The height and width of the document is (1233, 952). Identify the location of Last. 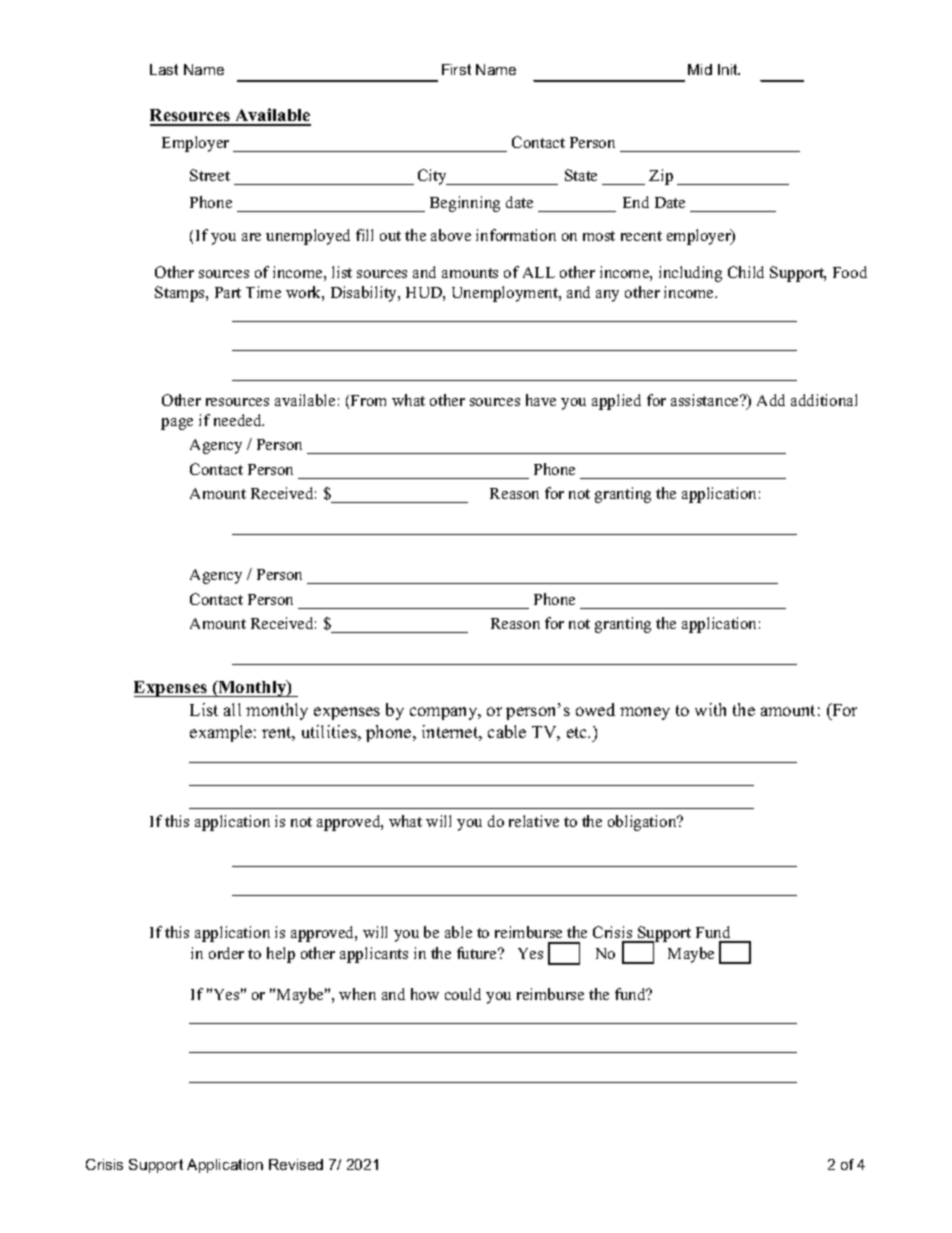
(164, 69).
